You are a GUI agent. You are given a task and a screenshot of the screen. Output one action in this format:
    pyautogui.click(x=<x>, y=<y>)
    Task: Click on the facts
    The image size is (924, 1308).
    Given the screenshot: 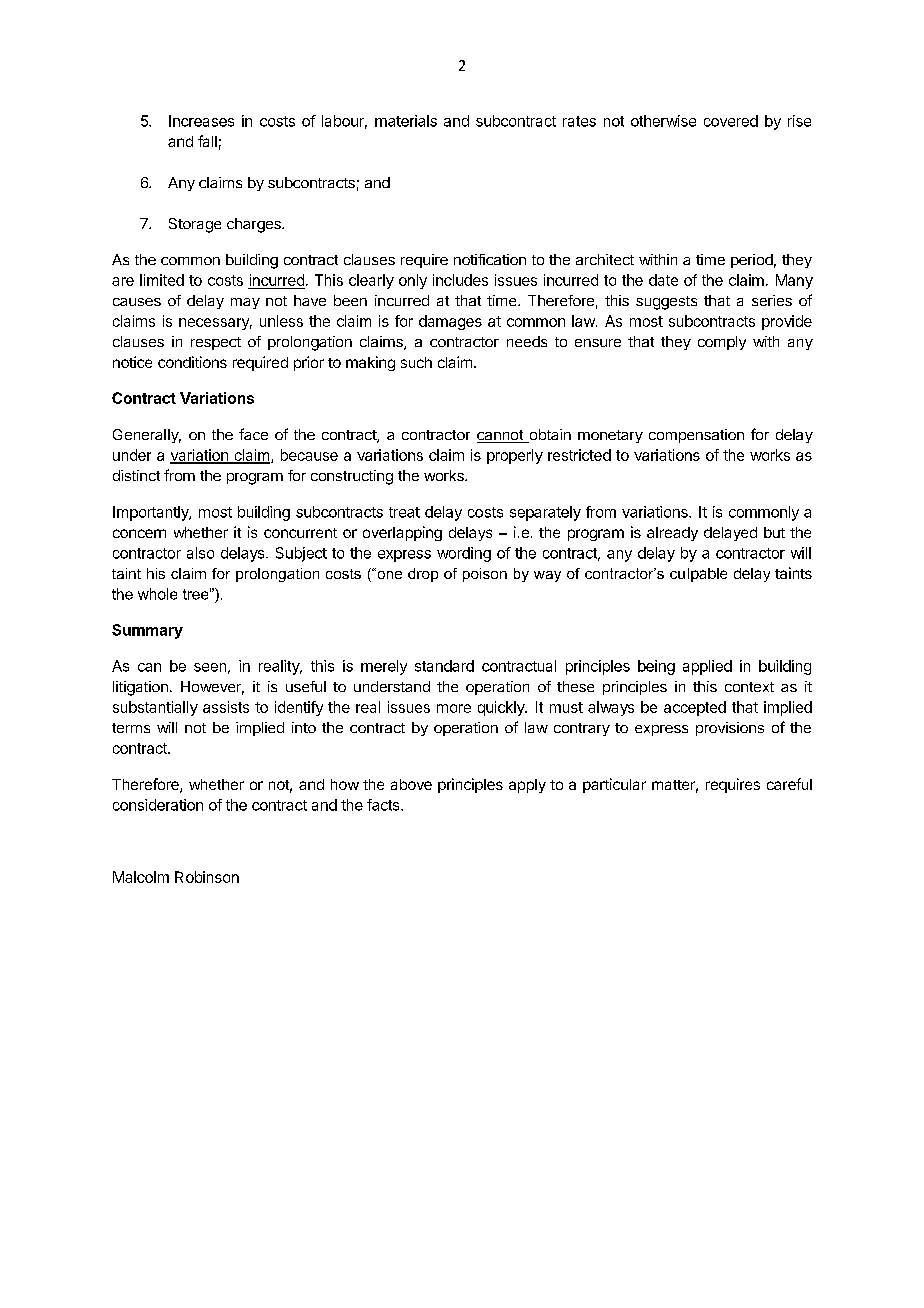 What is the action you would take?
    pyautogui.click(x=384, y=805)
